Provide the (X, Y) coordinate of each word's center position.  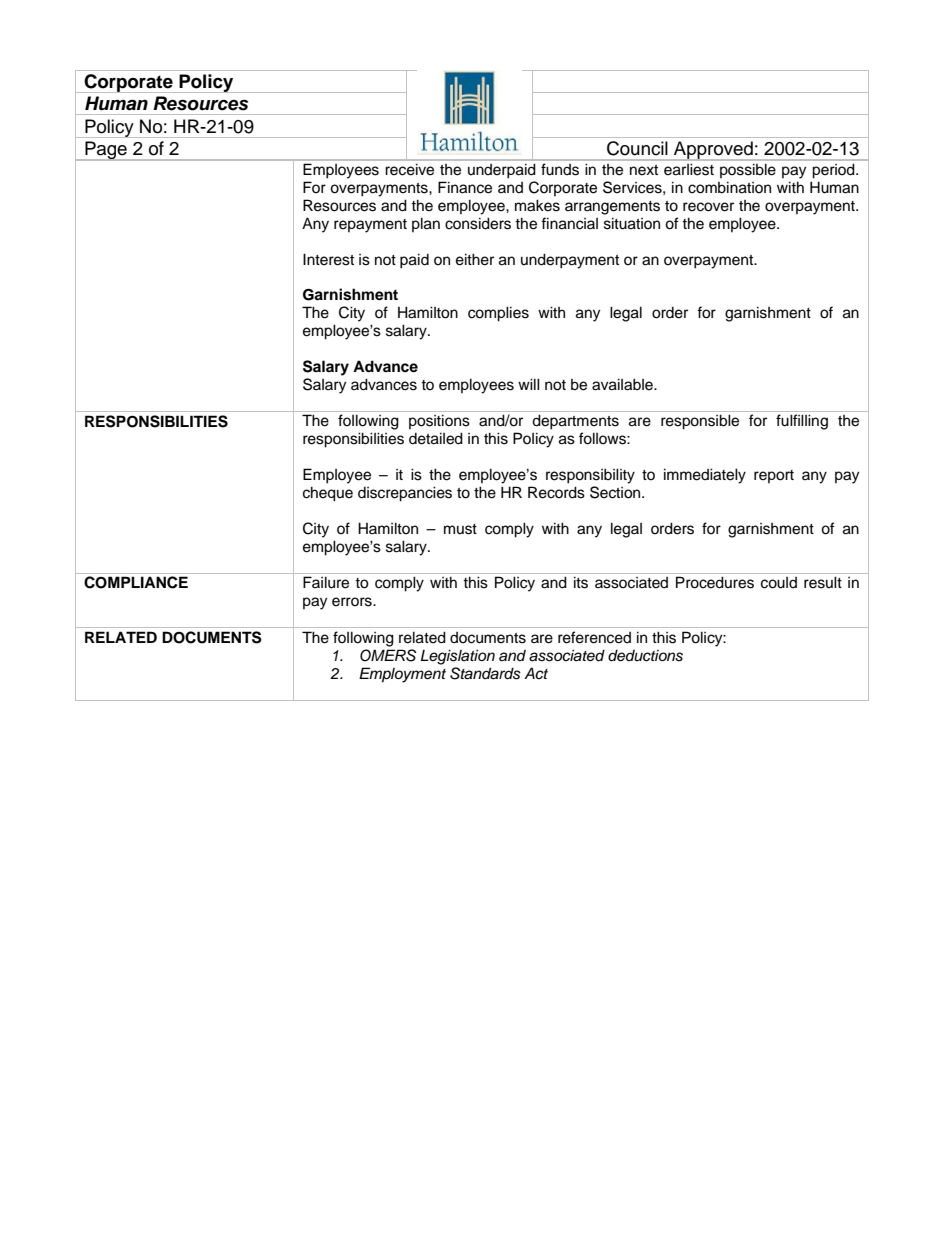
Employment (402, 675)
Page (106, 151)
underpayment (570, 261)
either (475, 259)
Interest (328, 259)
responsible (700, 422)
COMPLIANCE (136, 582)
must (460, 529)
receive (410, 169)
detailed (436, 438)
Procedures (715, 582)
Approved (713, 151)
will (529, 384)
